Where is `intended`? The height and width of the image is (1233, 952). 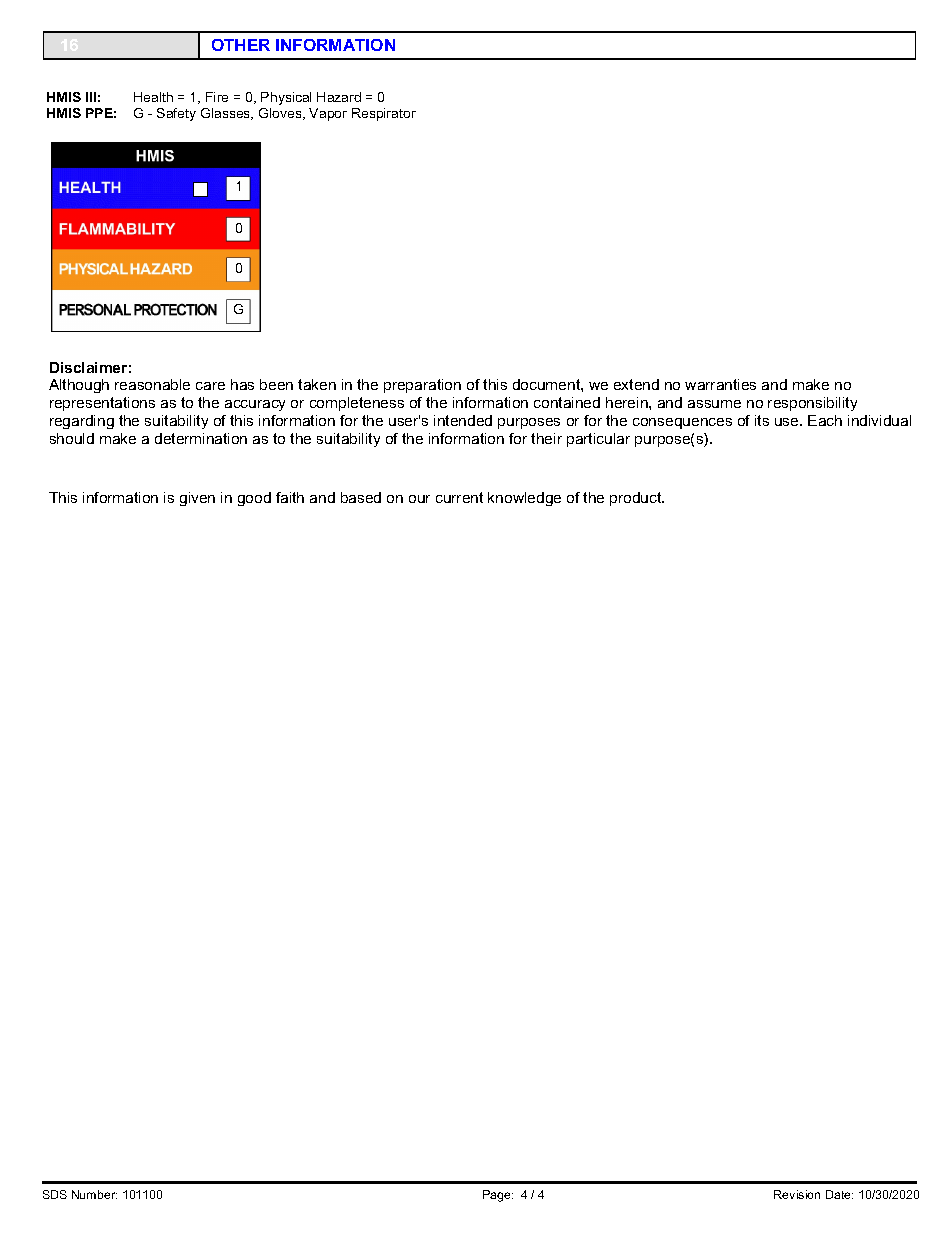
intended is located at coordinates (463, 420).
